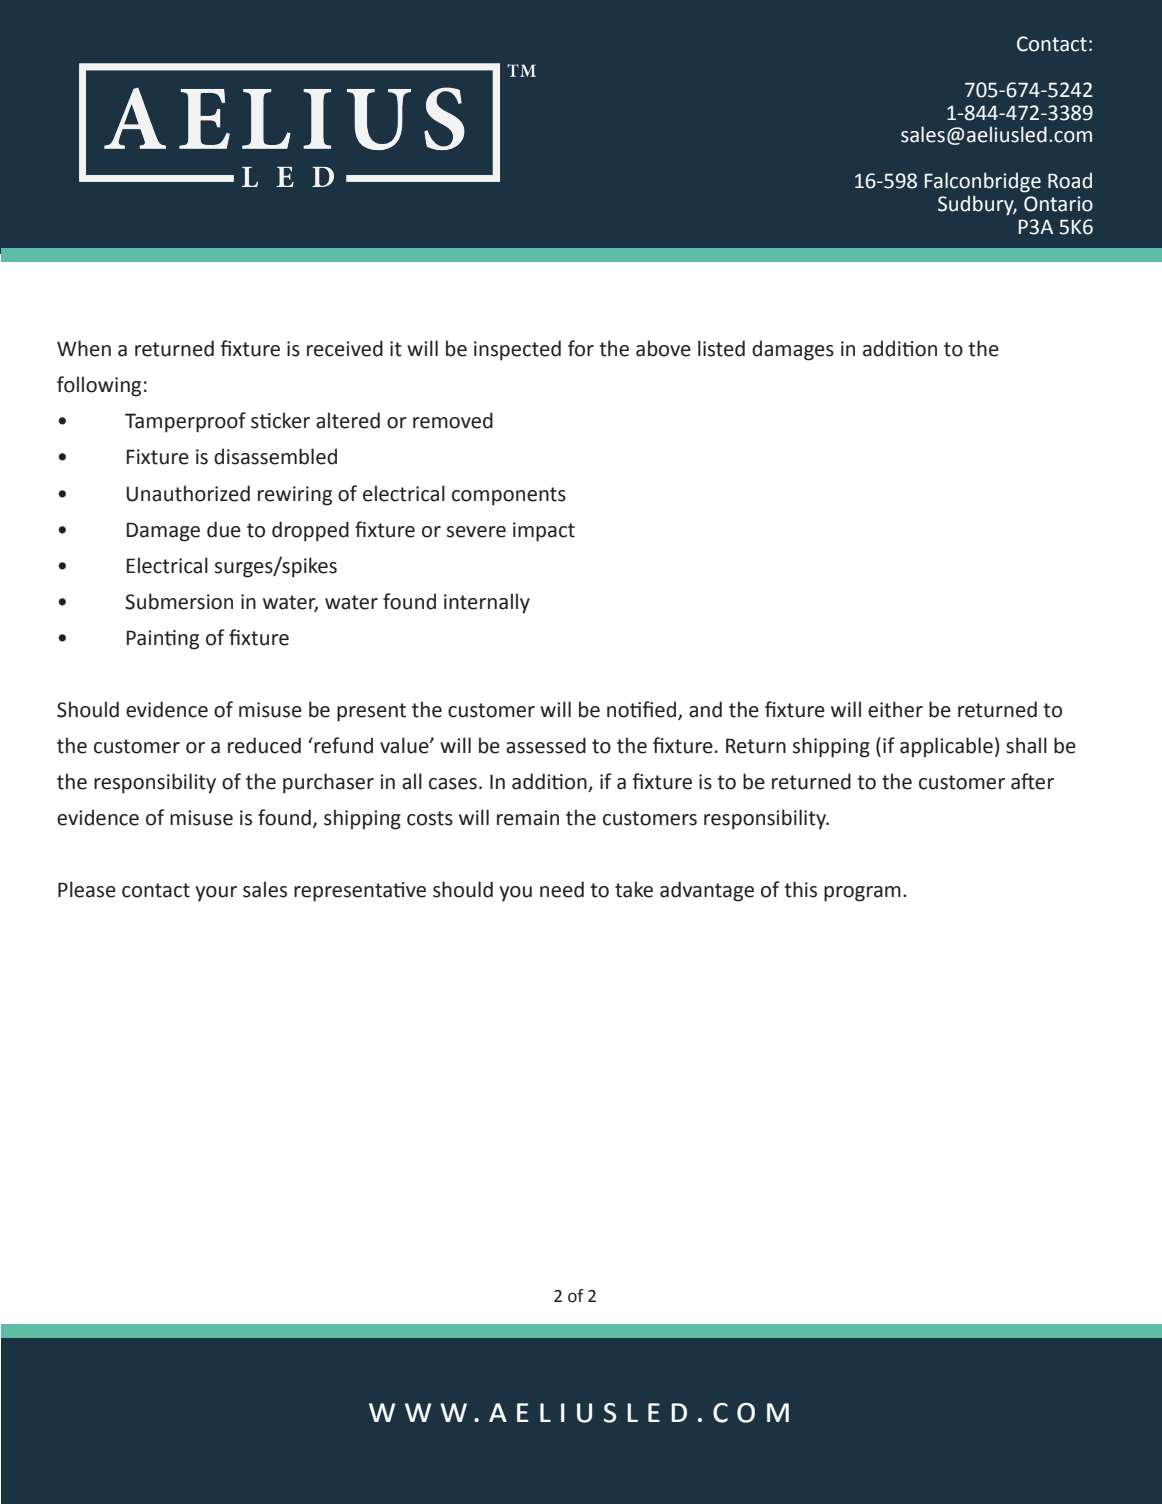 This screenshot has height=1504, width=1162. I want to click on Ontario, so click(1058, 204).
